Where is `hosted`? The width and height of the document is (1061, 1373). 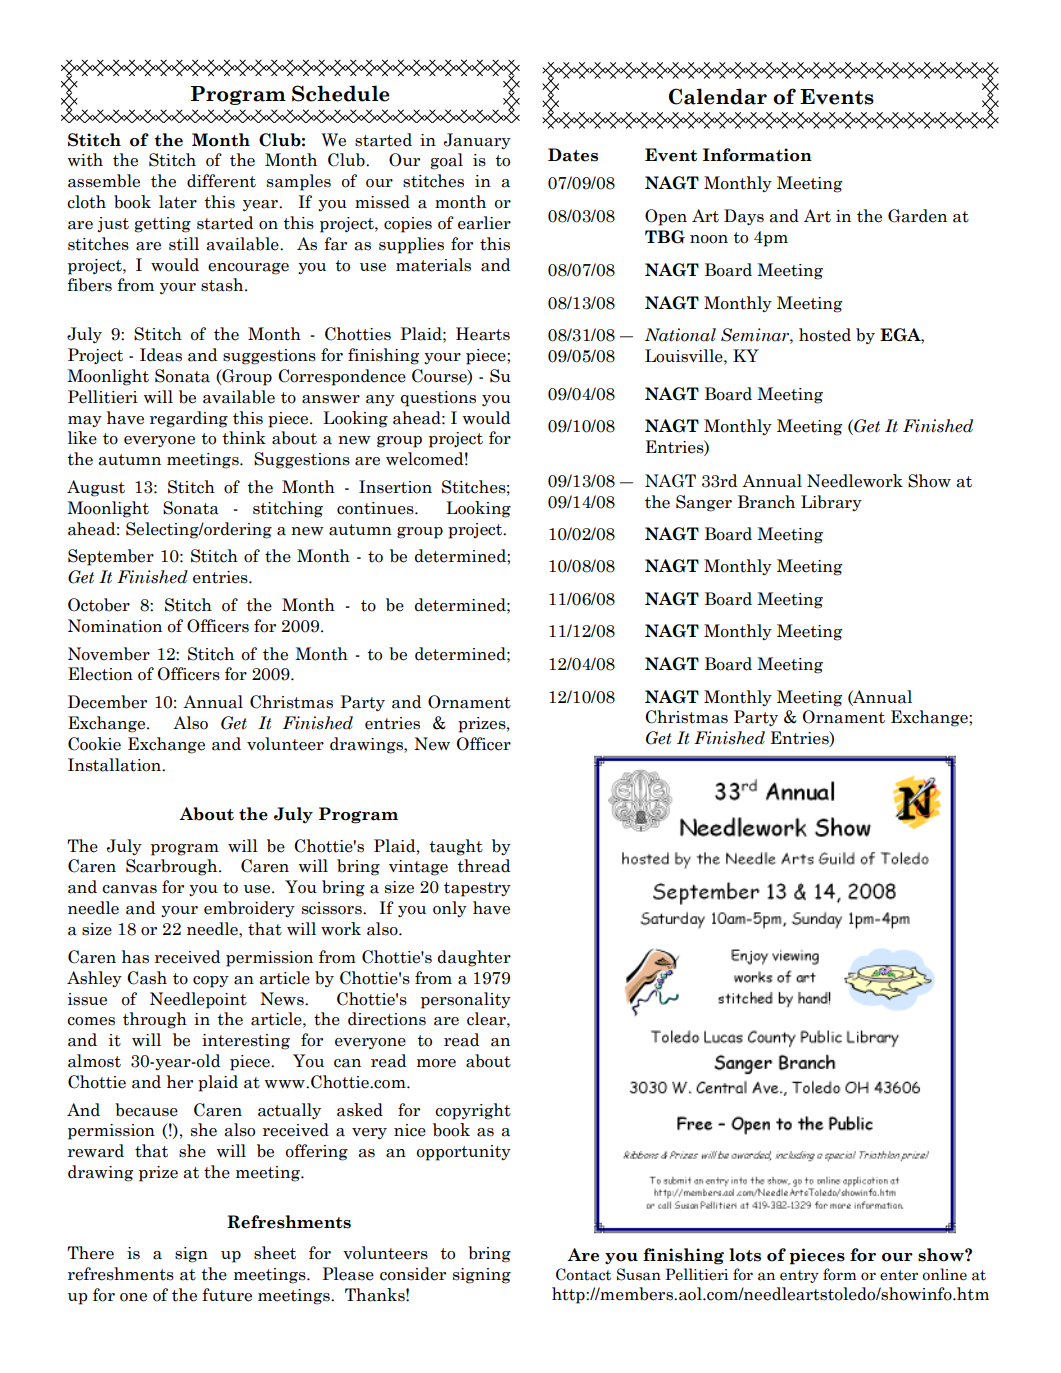
hosted is located at coordinates (825, 335).
